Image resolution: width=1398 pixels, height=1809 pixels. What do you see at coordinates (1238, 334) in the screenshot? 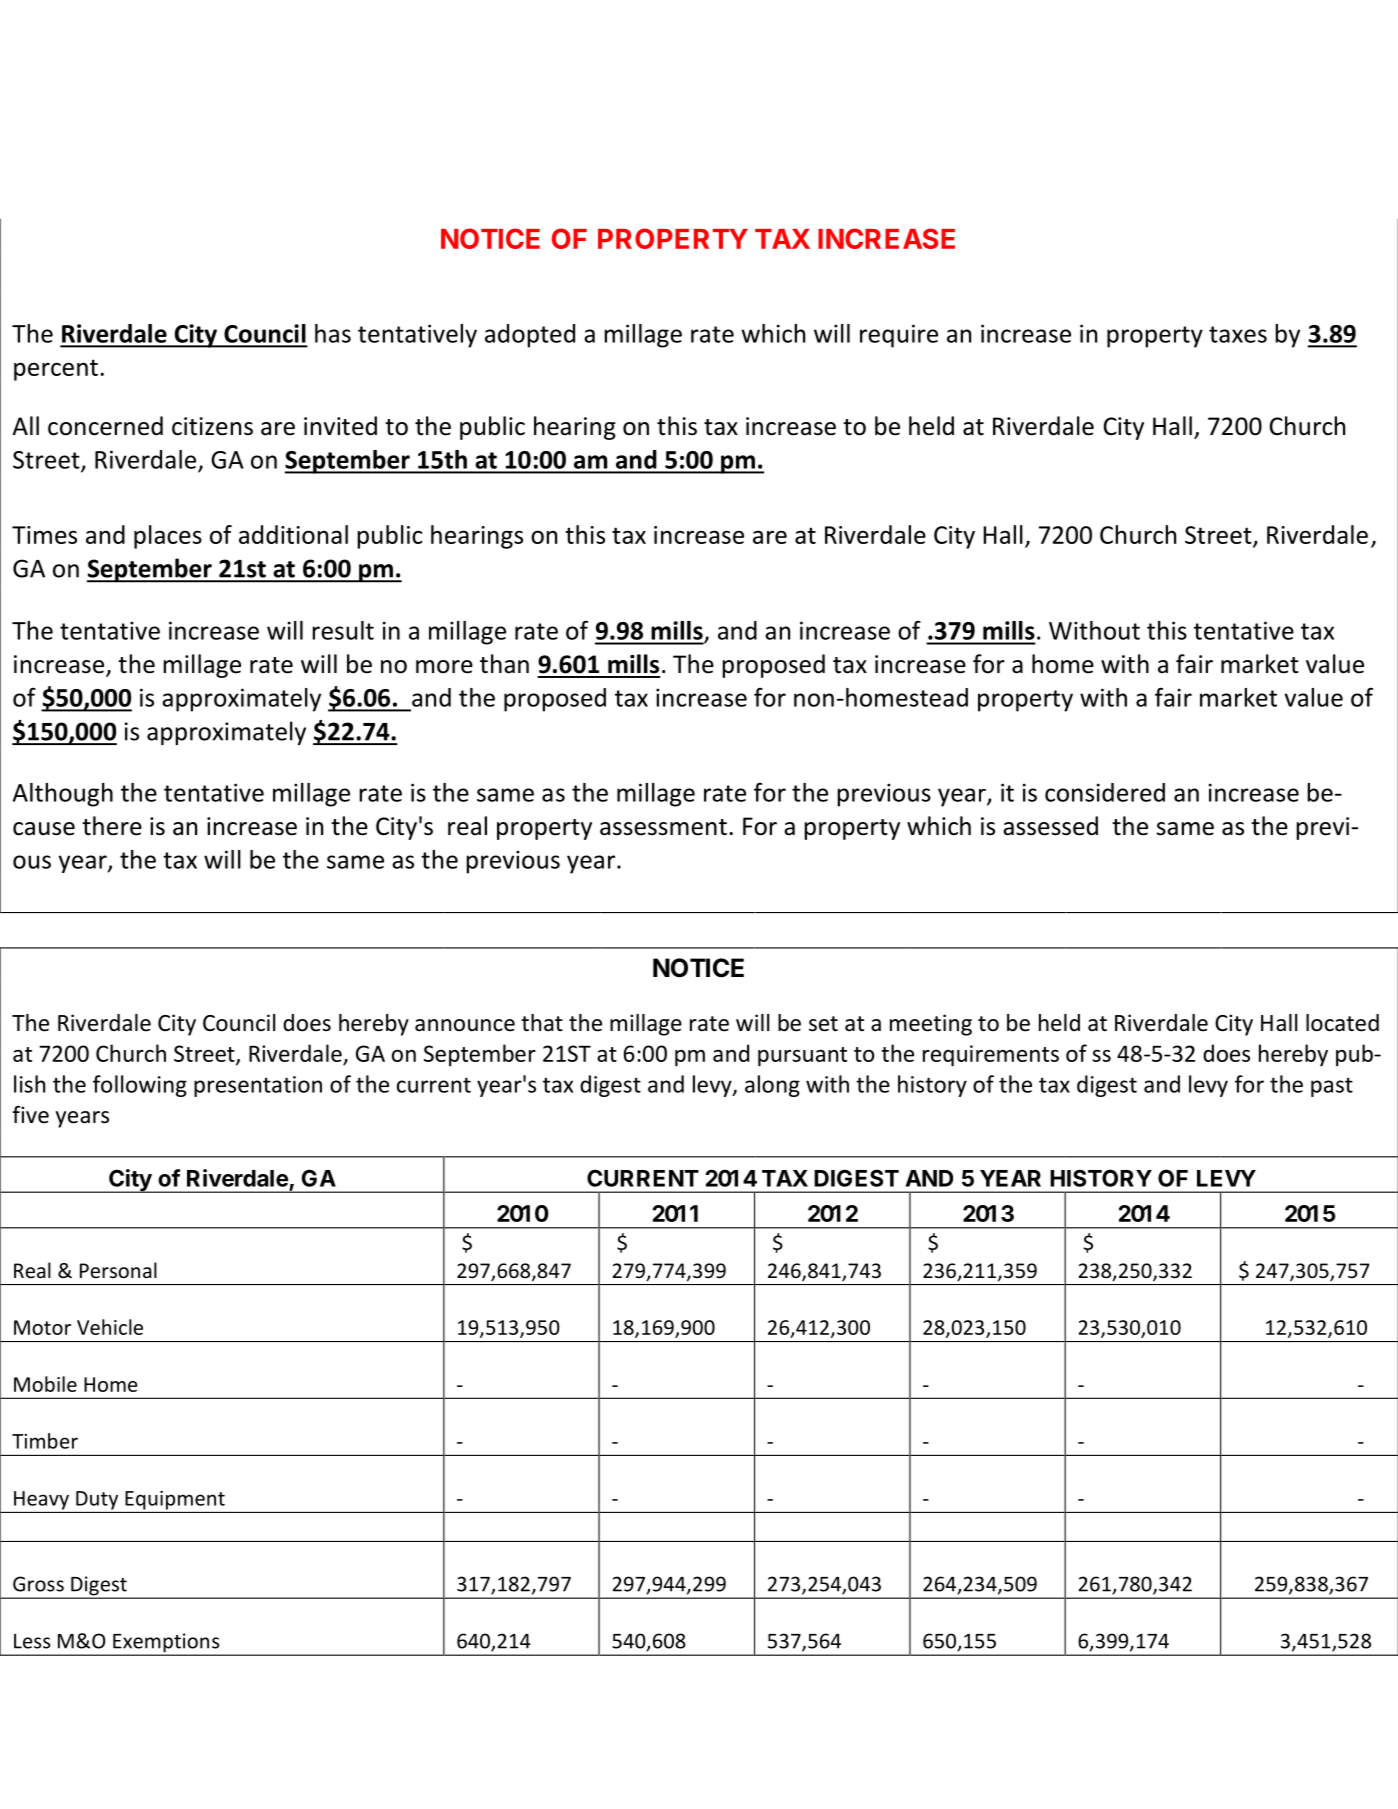
I see `taxes` at bounding box center [1238, 334].
